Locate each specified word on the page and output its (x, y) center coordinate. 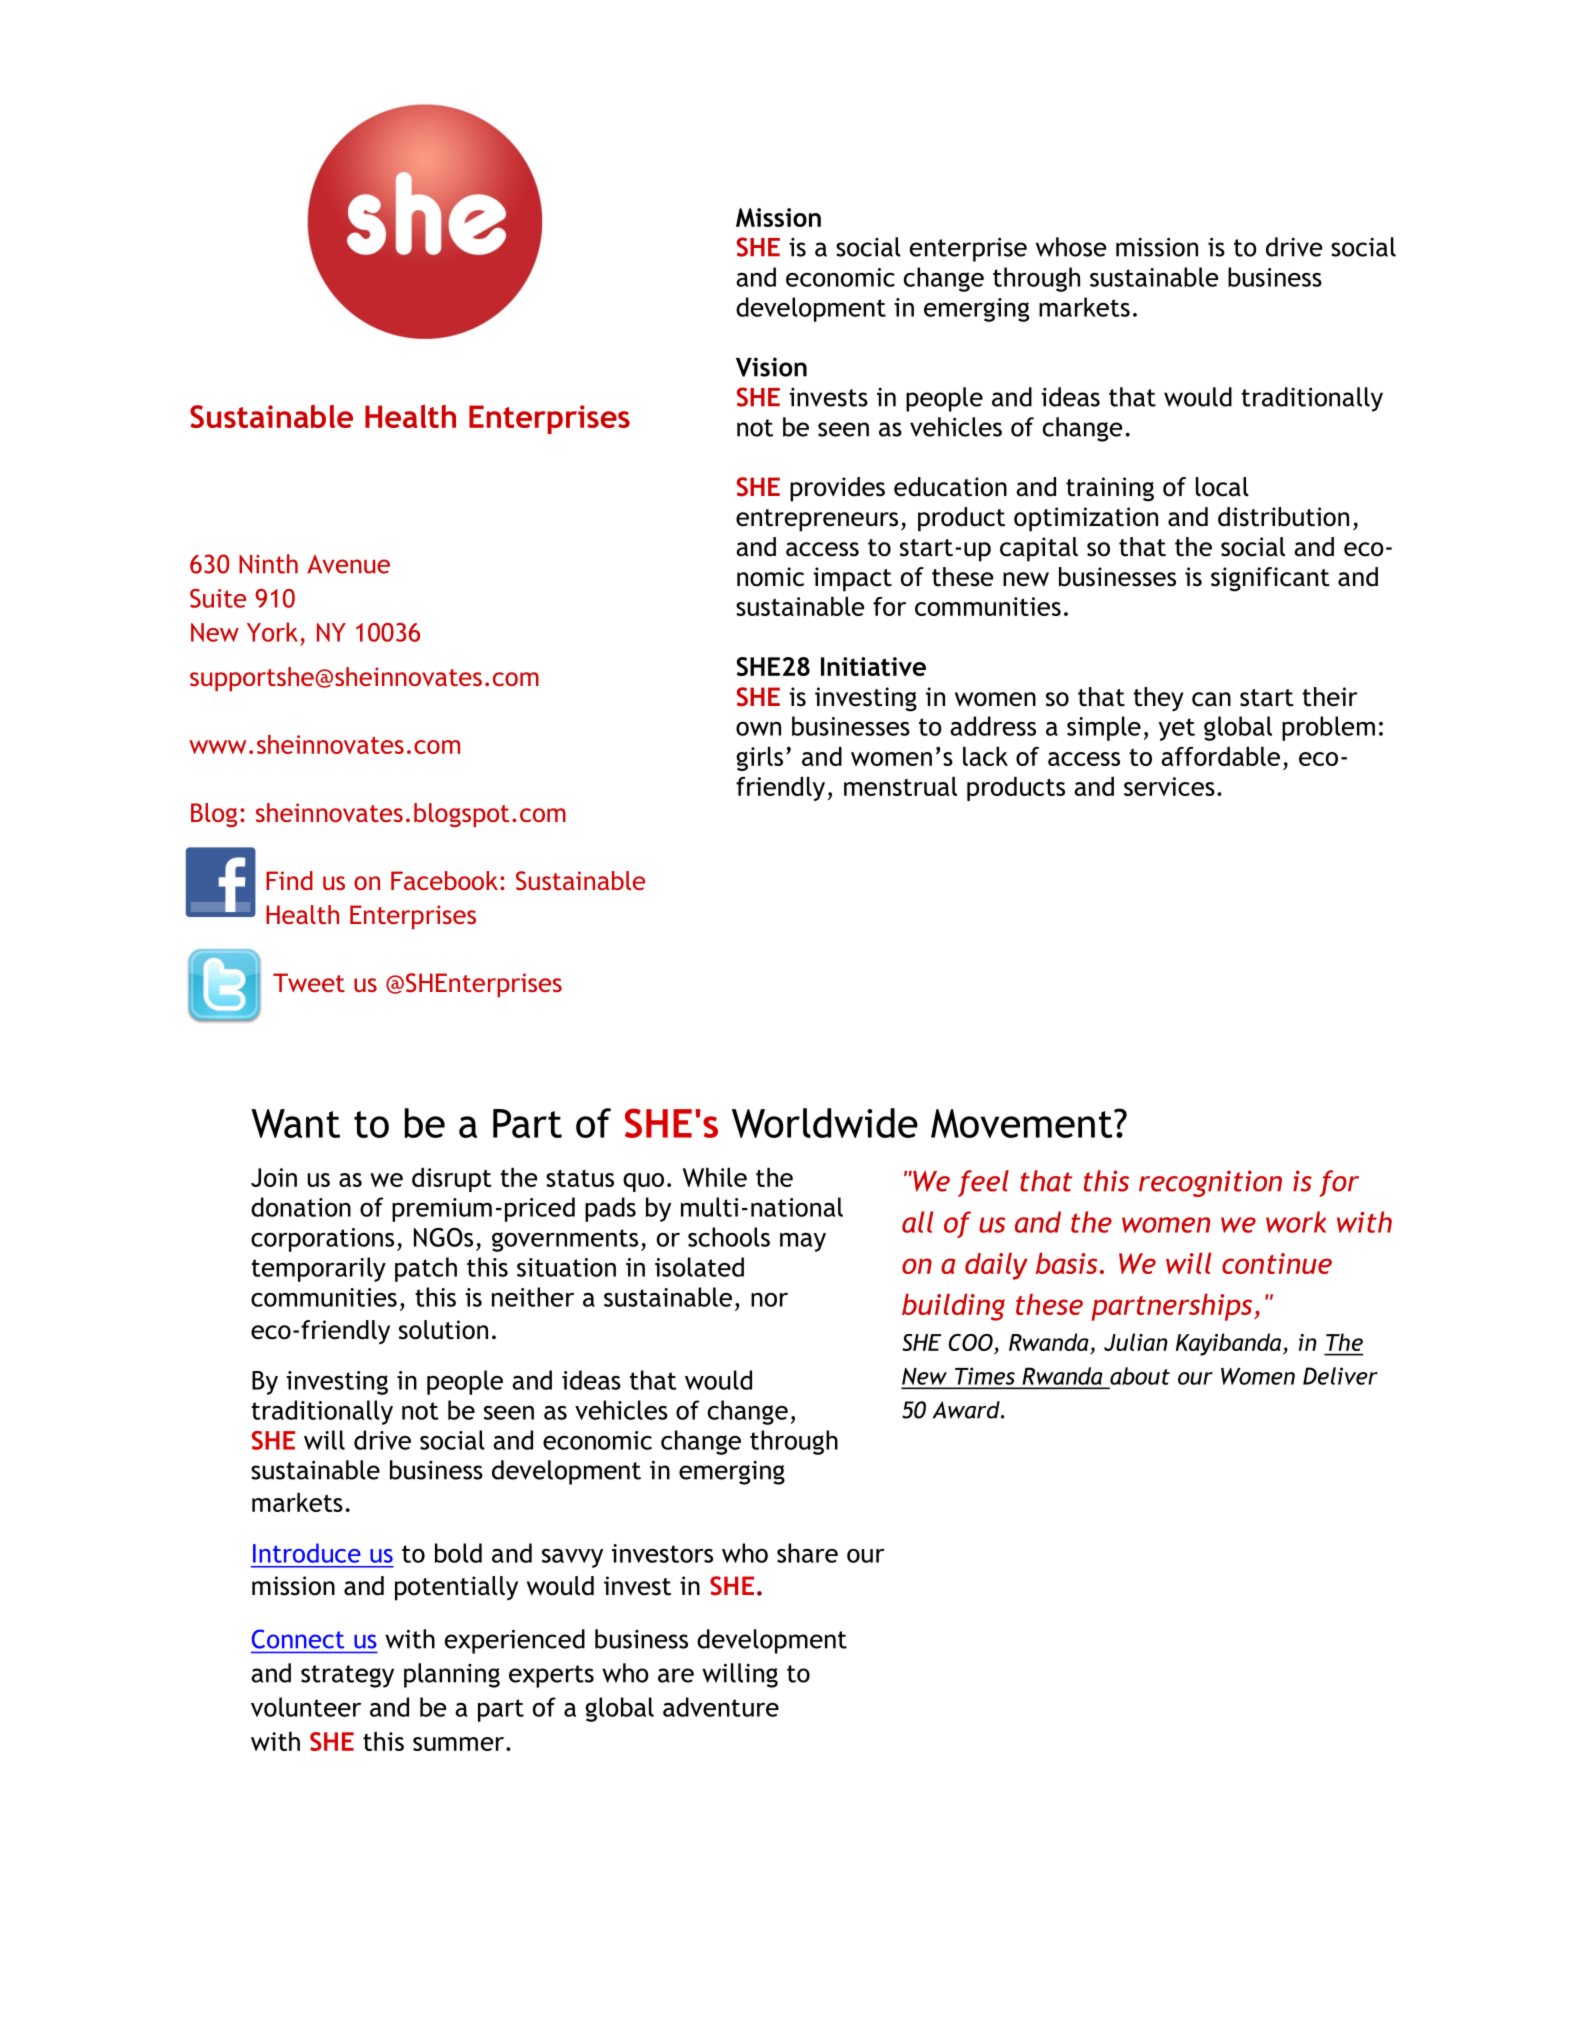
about (1140, 1376)
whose (1071, 247)
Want (295, 1123)
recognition (1210, 1183)
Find (289, 880)
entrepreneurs (817, 520)
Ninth (268, 564)
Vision (771, 367)
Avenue (348, 564)
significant (1270, 579)
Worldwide (825, 1123)
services (1169, 786)
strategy (347, 1676)
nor (769, 1300)
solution (443, 1330)
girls (759, 759)
